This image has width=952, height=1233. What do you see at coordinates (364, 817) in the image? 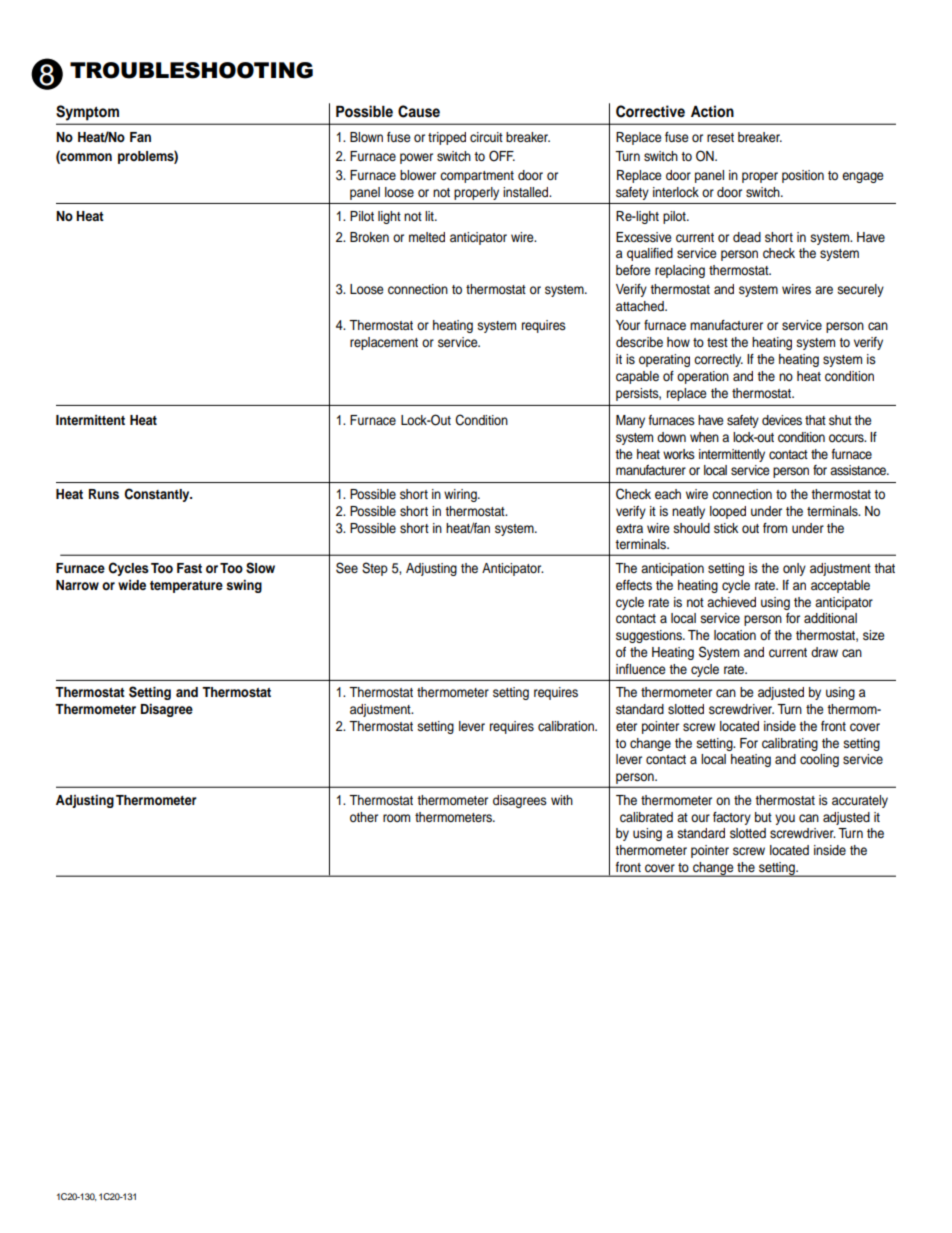
I see `other` at bounding box center [364, 817].
